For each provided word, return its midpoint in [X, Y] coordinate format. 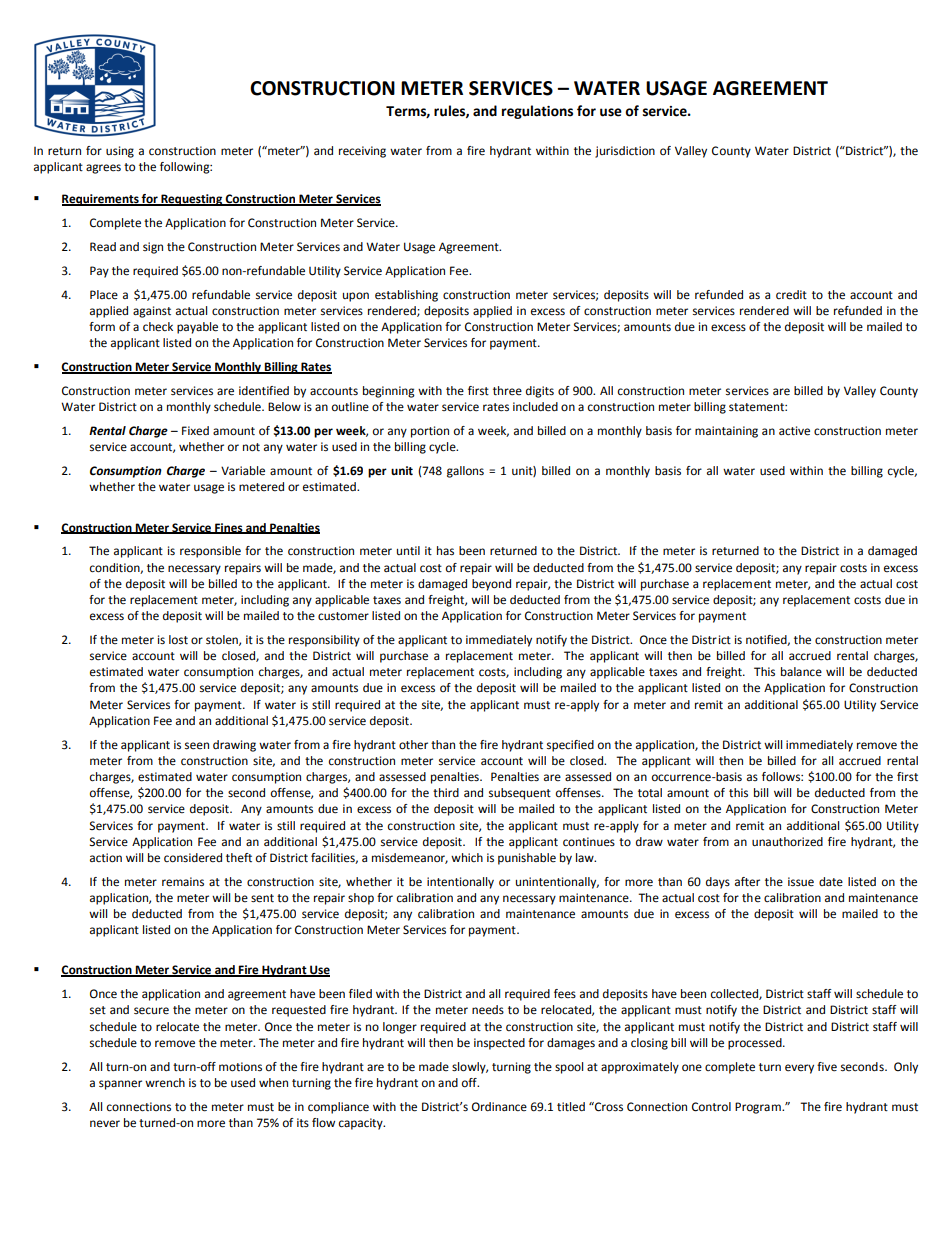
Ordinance [499, 1107]
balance [801, 672]
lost [178, 640]
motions [240, 1067]
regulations [537, 112]
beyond [491, 585]
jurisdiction [625, 152]
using [120, 152]
